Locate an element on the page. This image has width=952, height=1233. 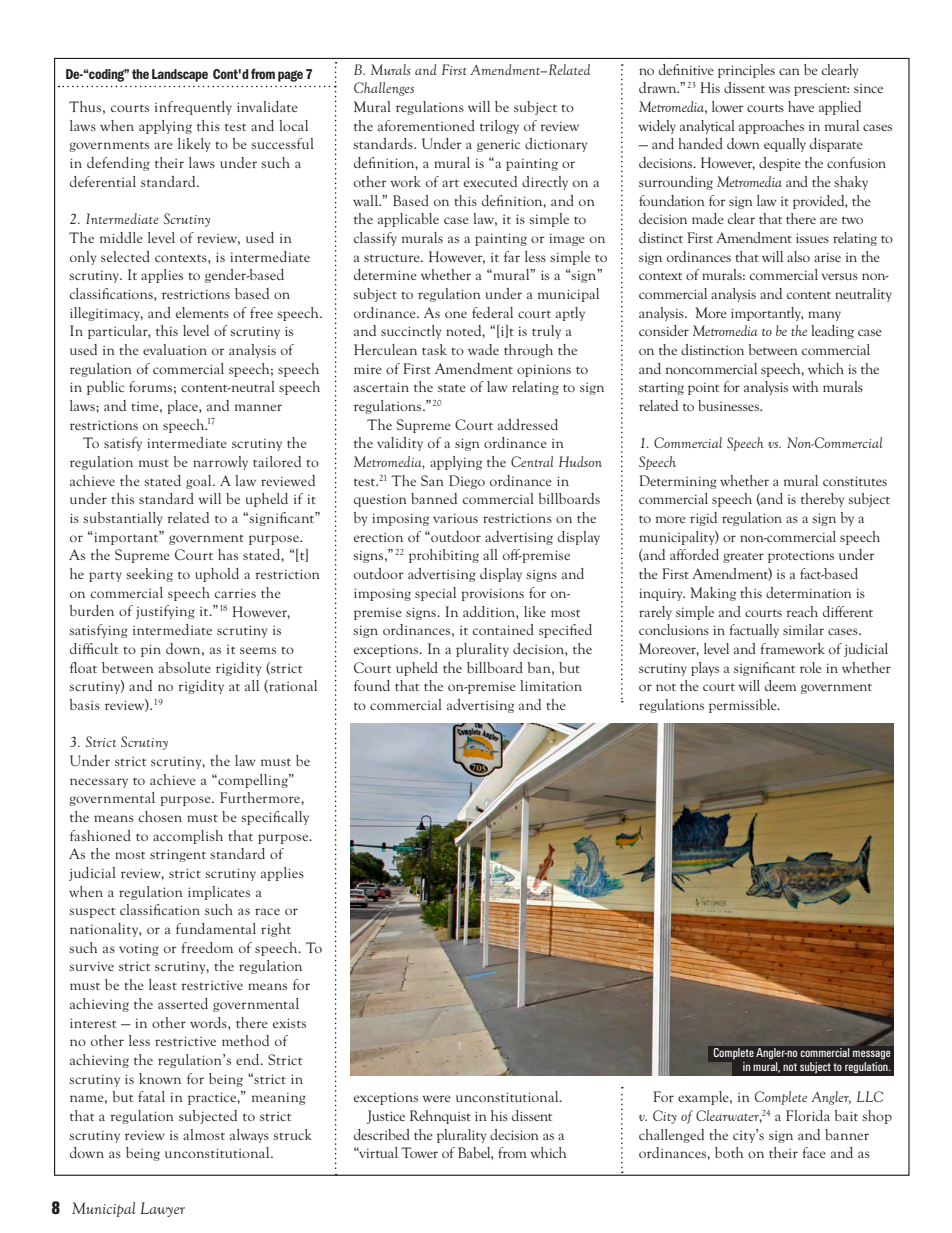
similar is located at coordinates (803, 629).
